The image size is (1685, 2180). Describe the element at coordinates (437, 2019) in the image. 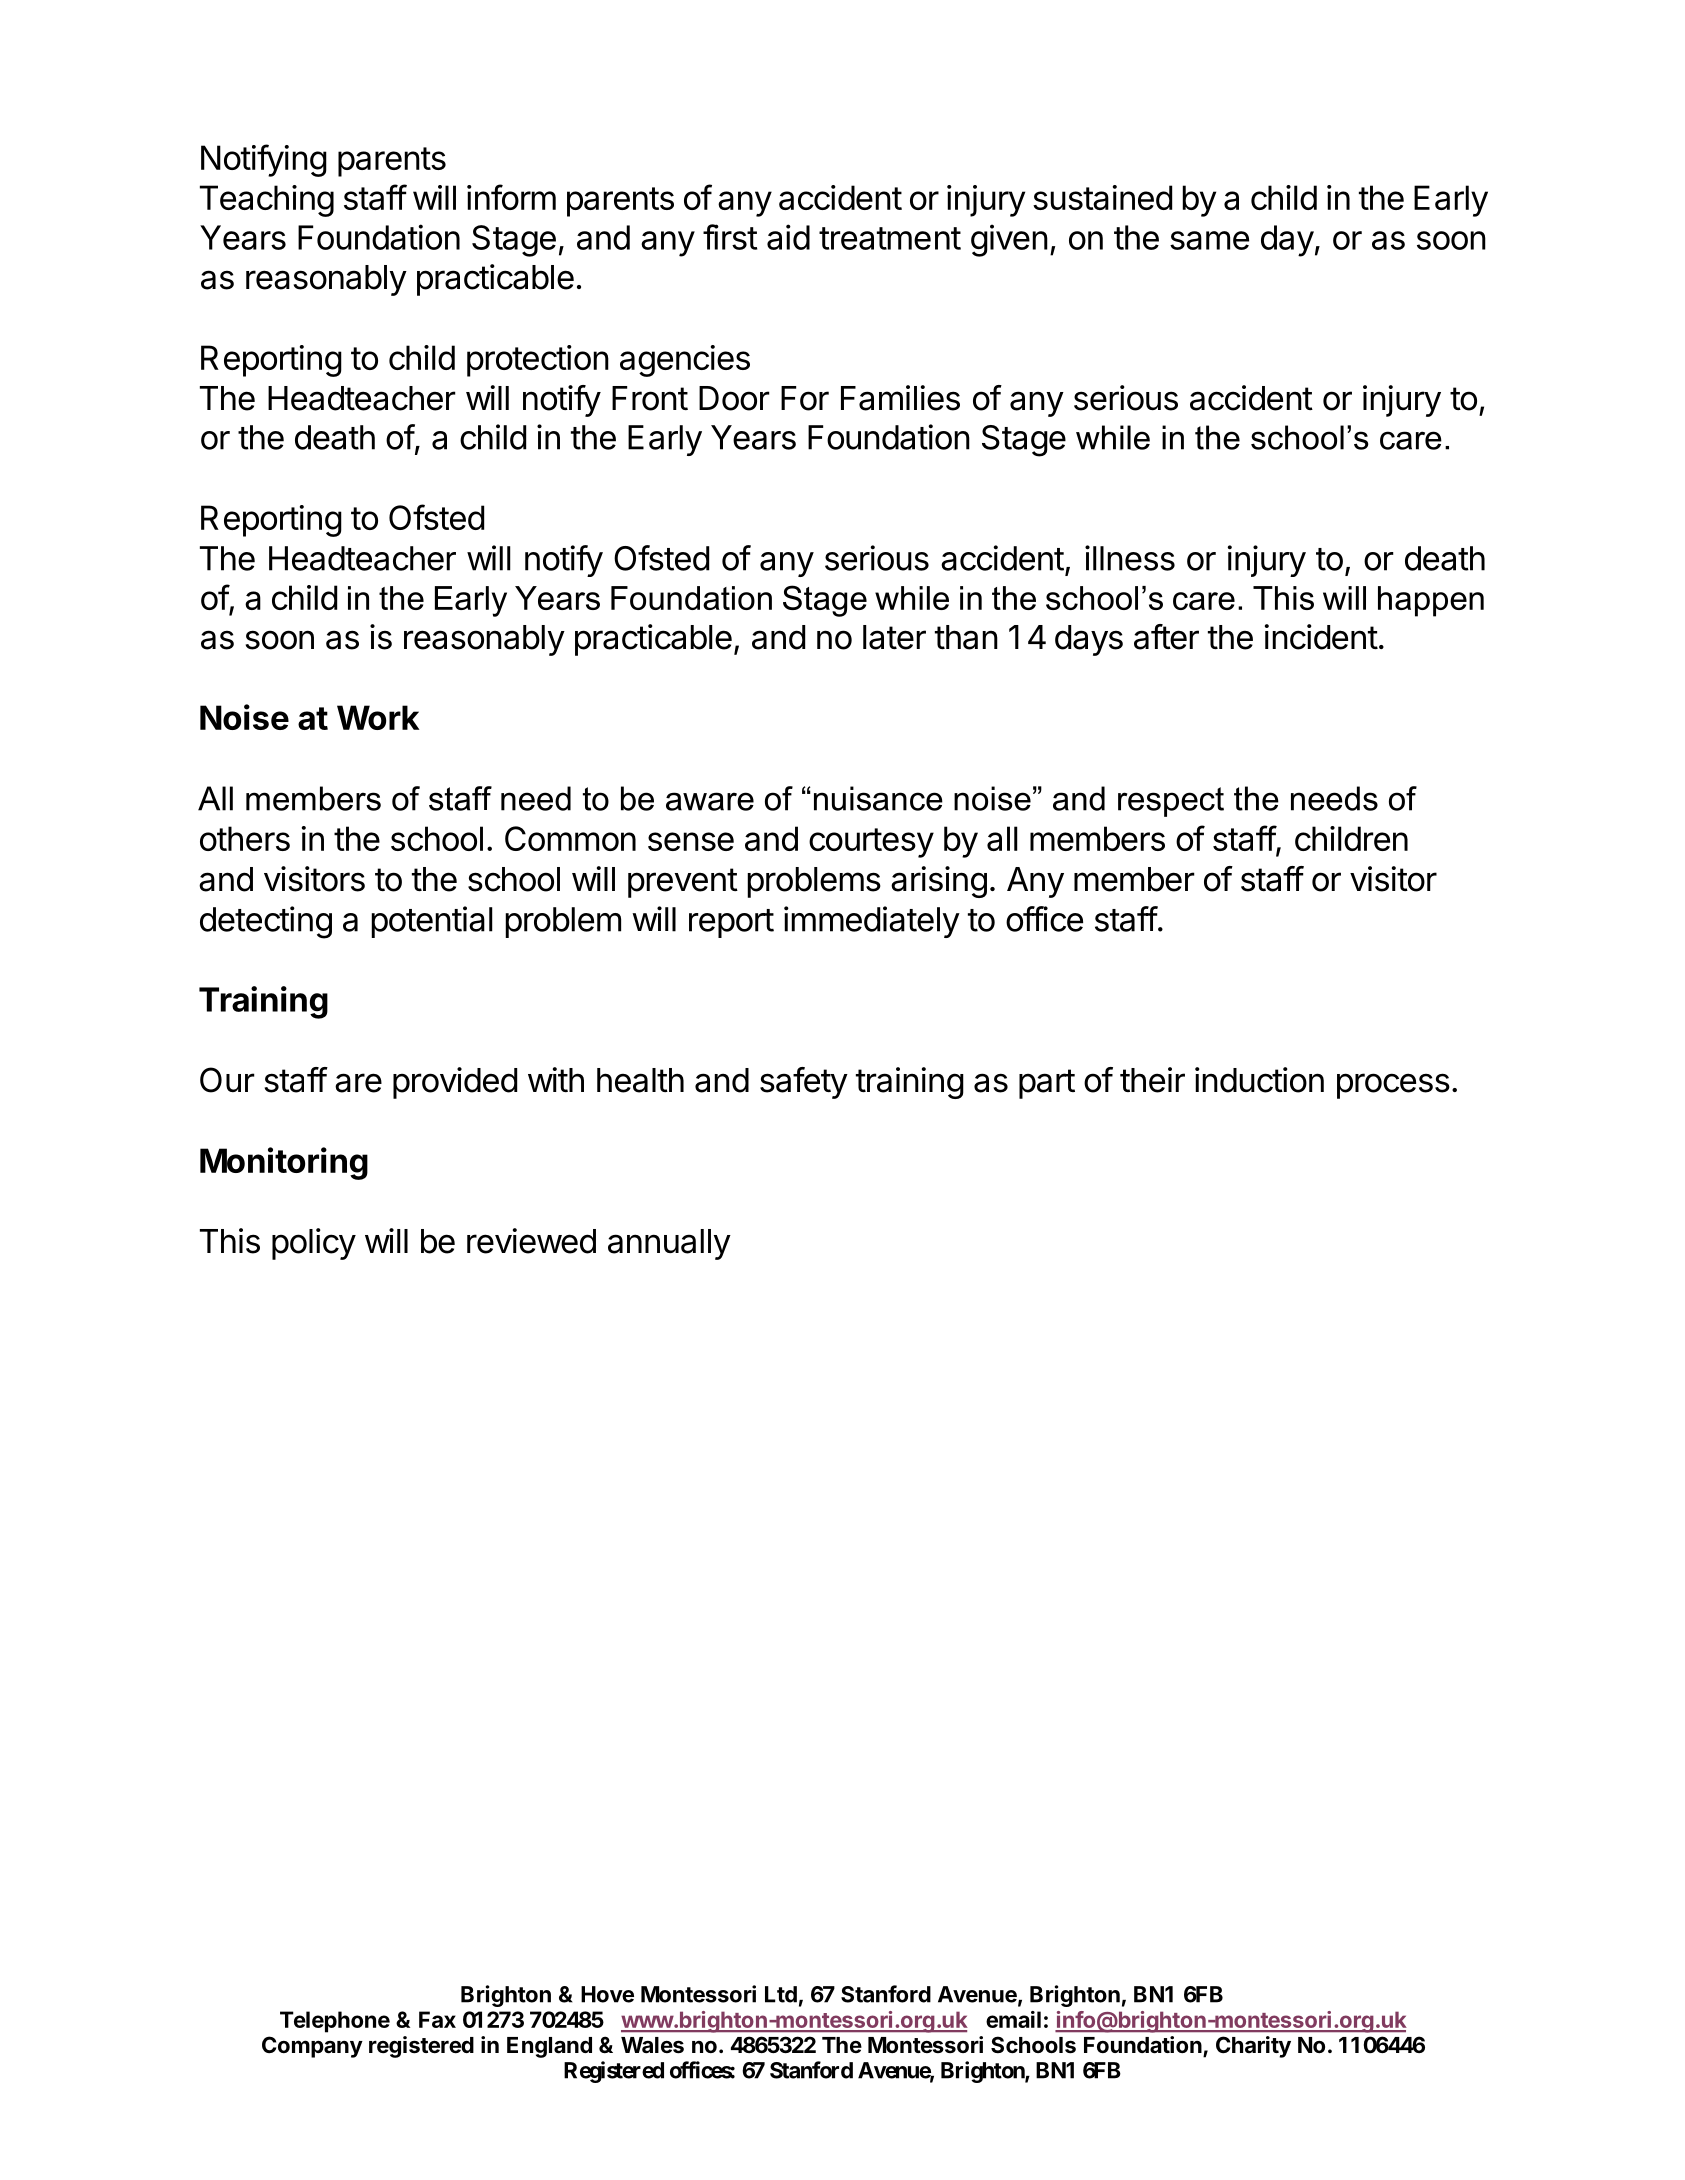

I see `Fax` at that location.
